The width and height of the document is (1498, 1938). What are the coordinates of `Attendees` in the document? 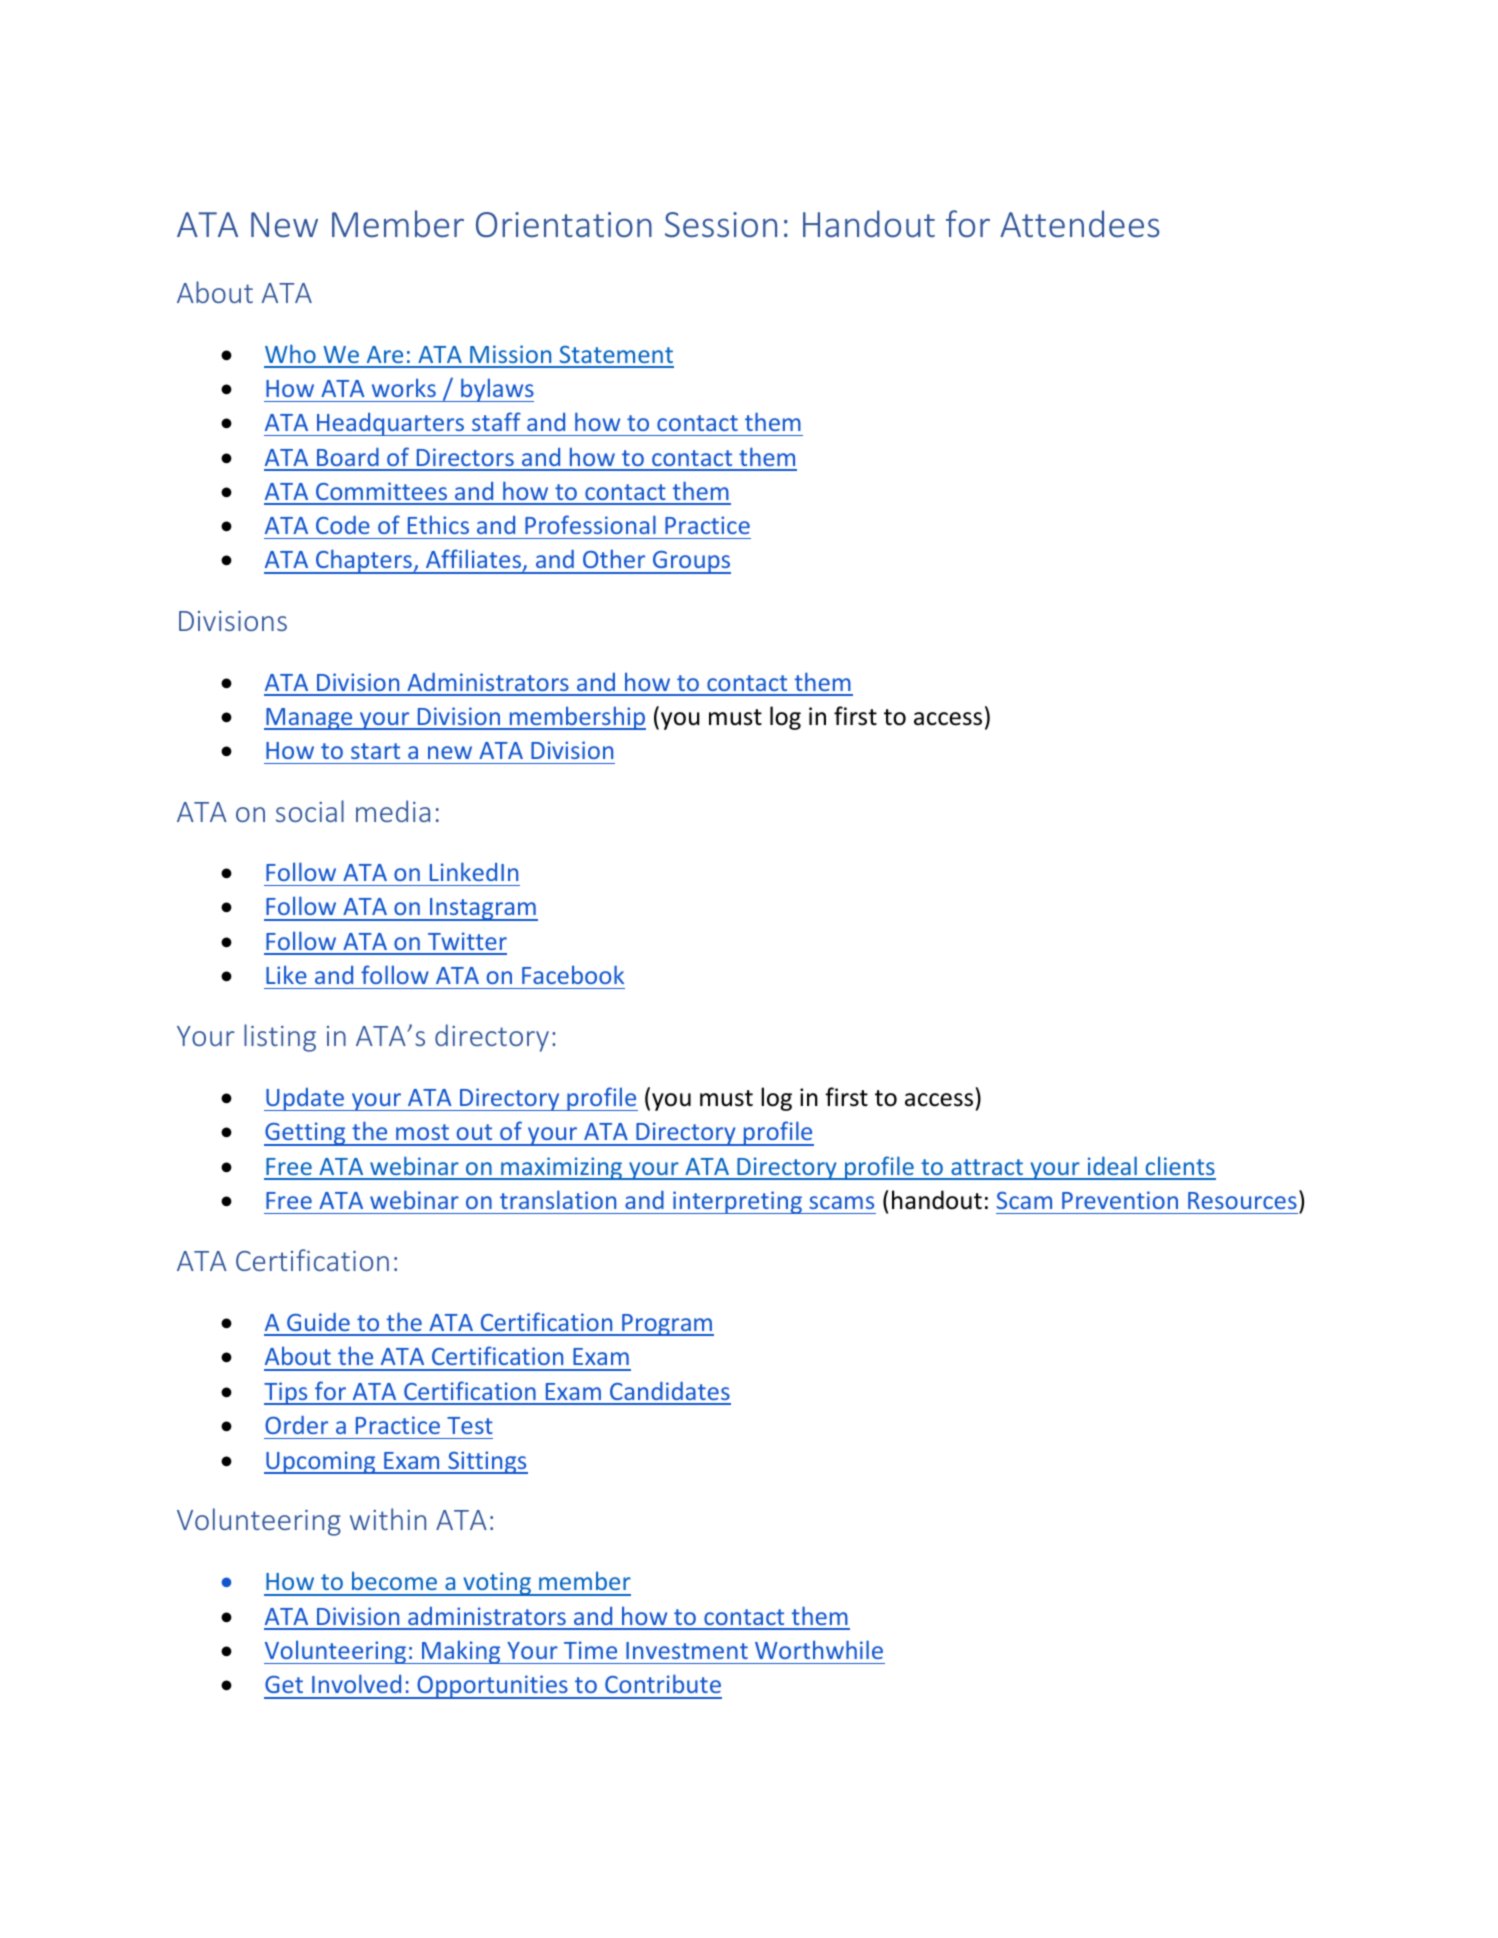 It's located at (1079, 224).
